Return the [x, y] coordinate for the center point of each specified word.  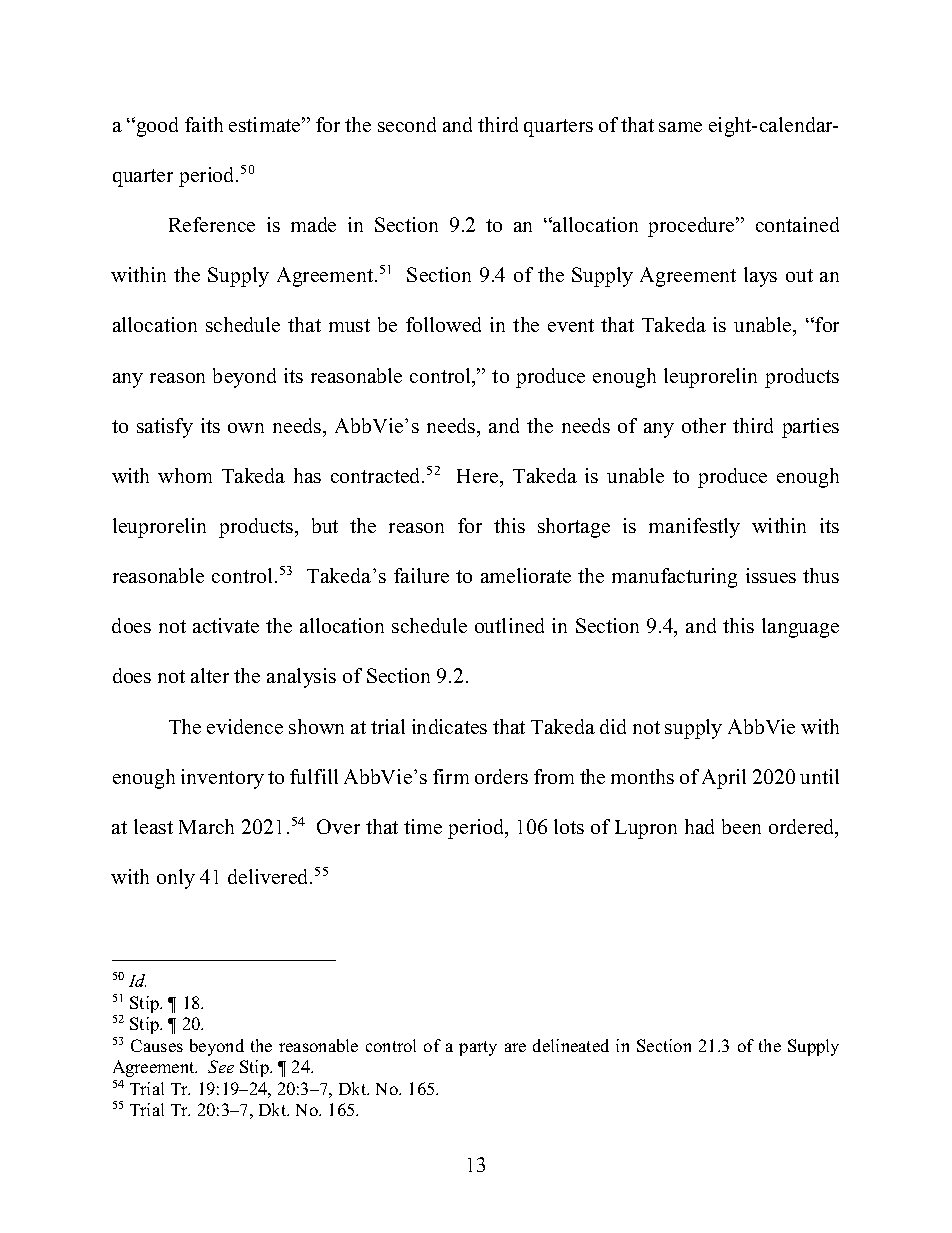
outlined [509, 625]
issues [771, 575]
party [478, 1048]
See [221, 1066]
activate [226, 625]
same [680, 127]
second [407, 124]
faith [204, 124]
